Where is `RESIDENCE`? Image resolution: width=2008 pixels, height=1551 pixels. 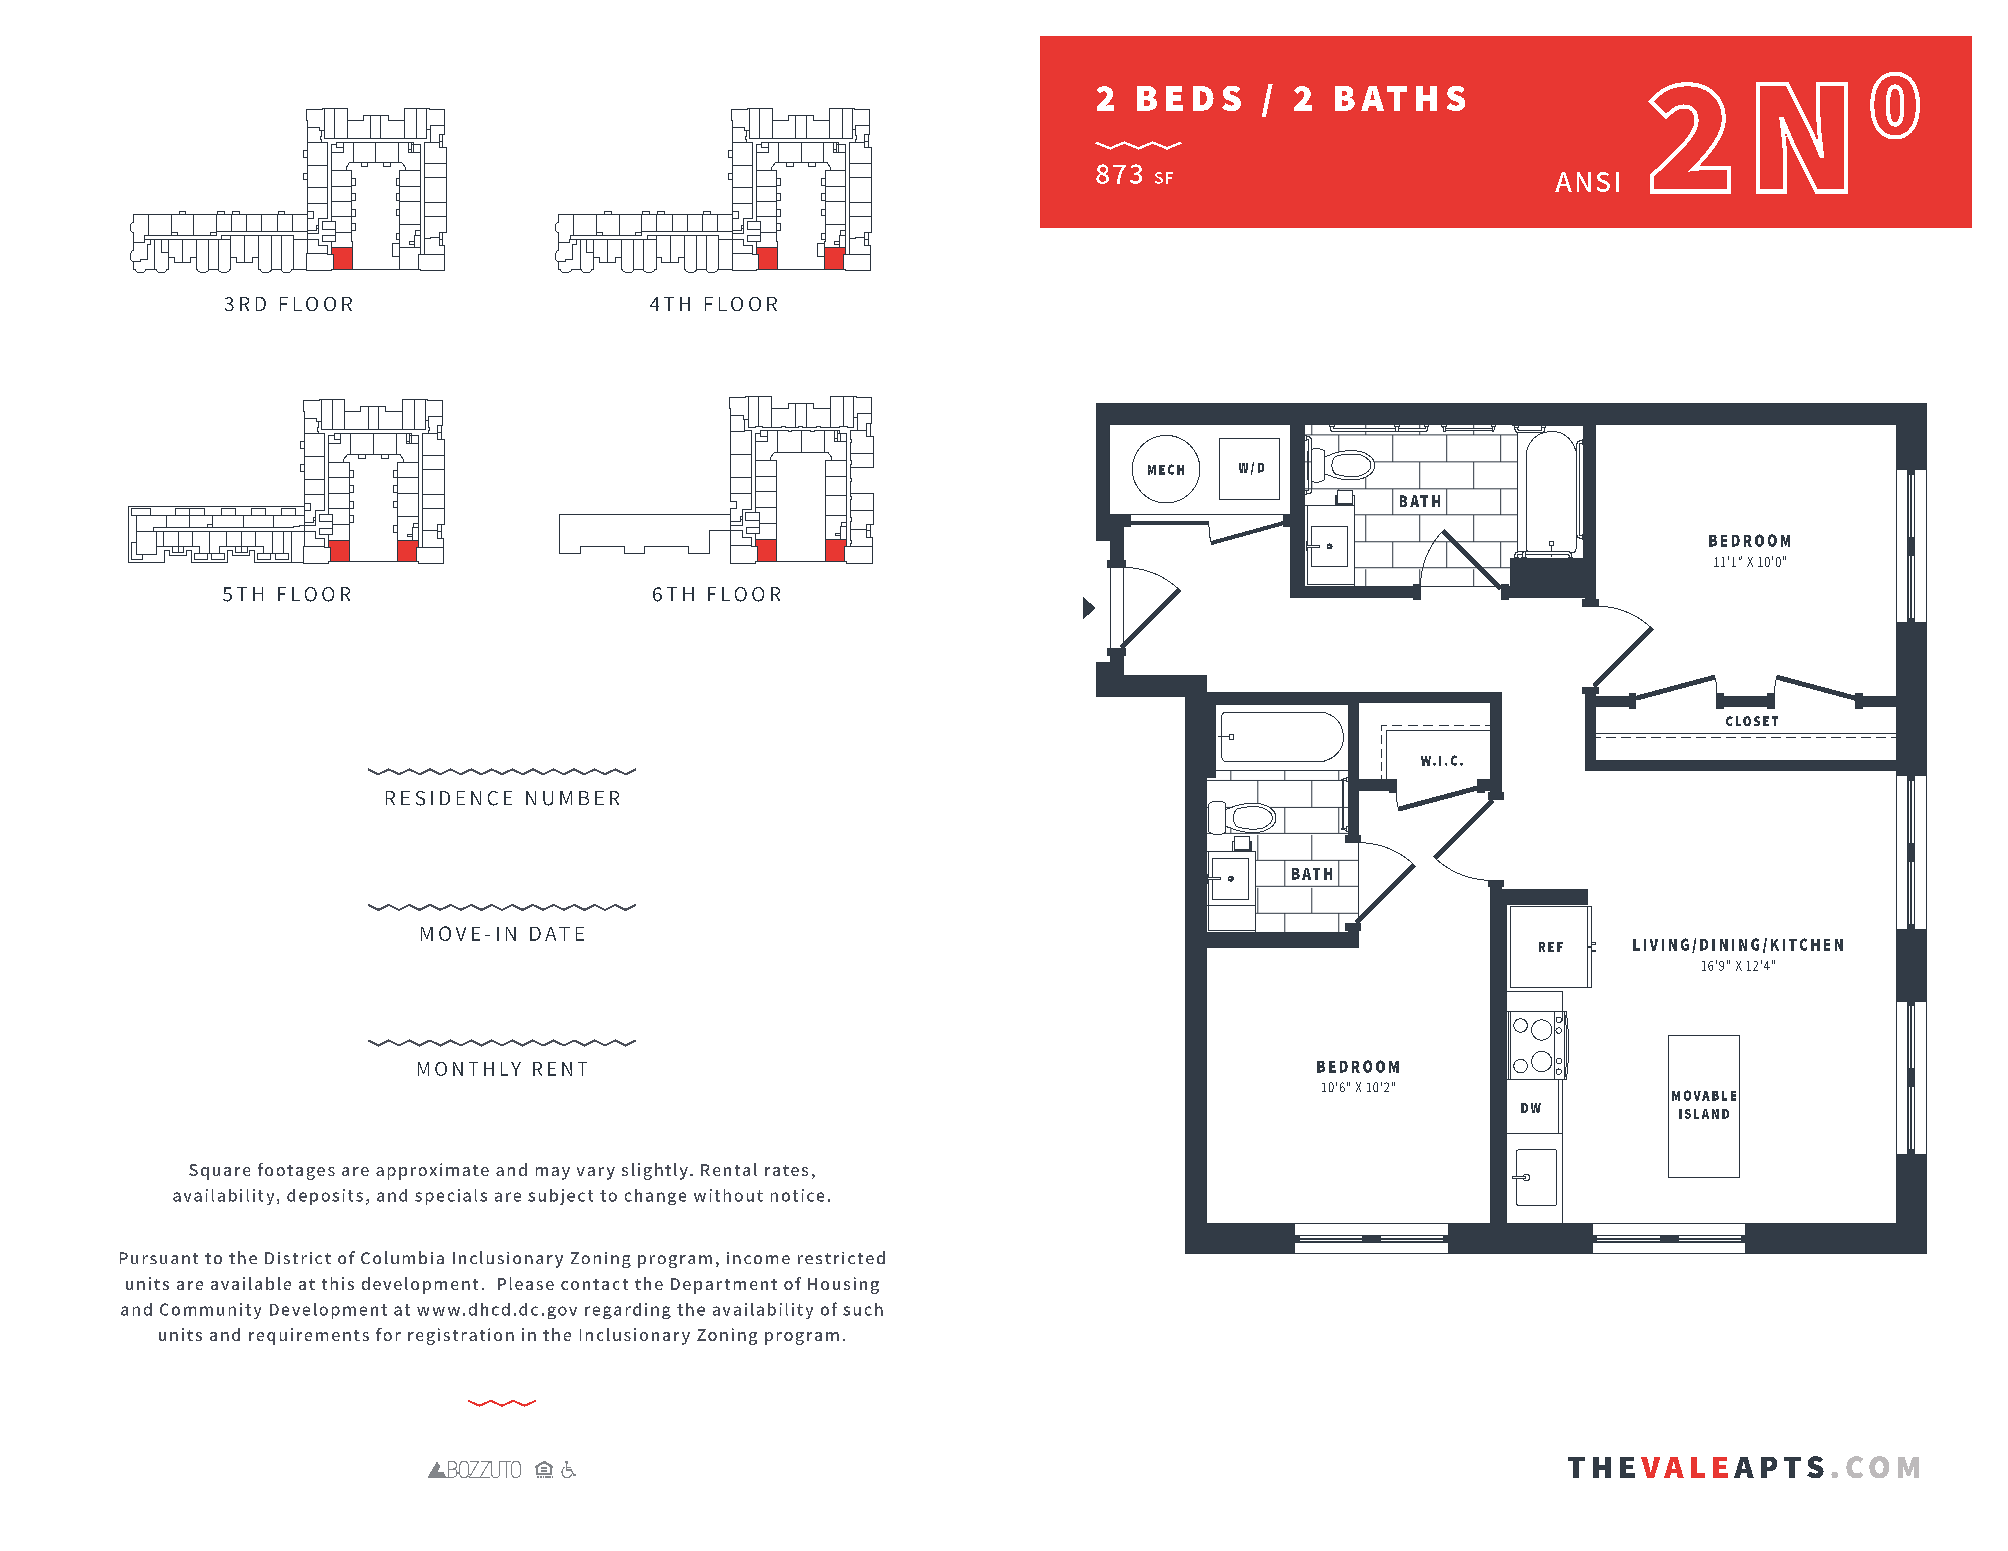 RESIDENCE is located at coordinates (449, 798).
